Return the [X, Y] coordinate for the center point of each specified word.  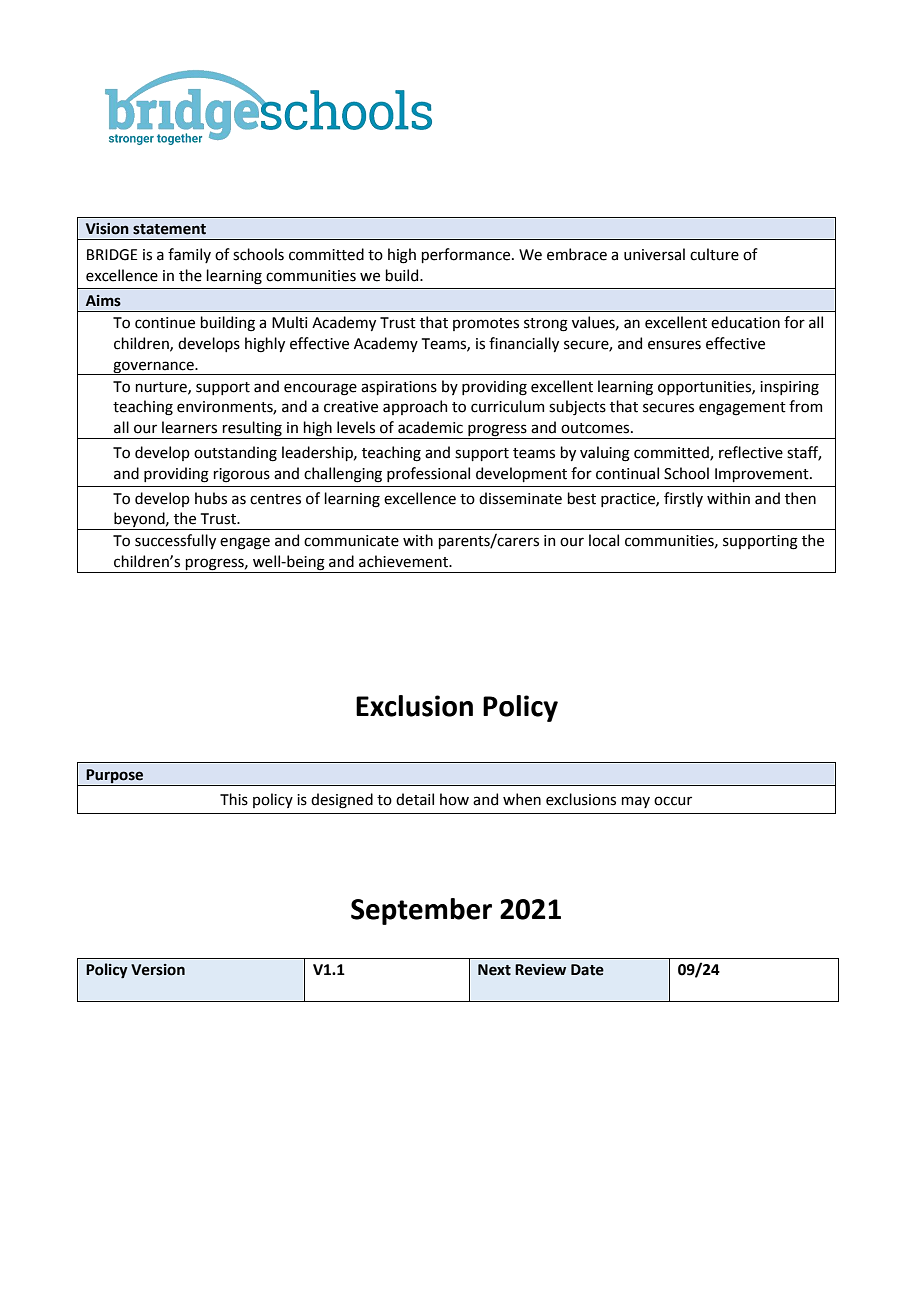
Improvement [763, 475]
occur [673, 801]
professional [428, 474]
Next [494, 970]
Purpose [114, 776]
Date [587, 970]
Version [158, 970]
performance [467, 255]
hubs [211, 498]
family [189, 255]
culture [714, 254]
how [454, 799]
